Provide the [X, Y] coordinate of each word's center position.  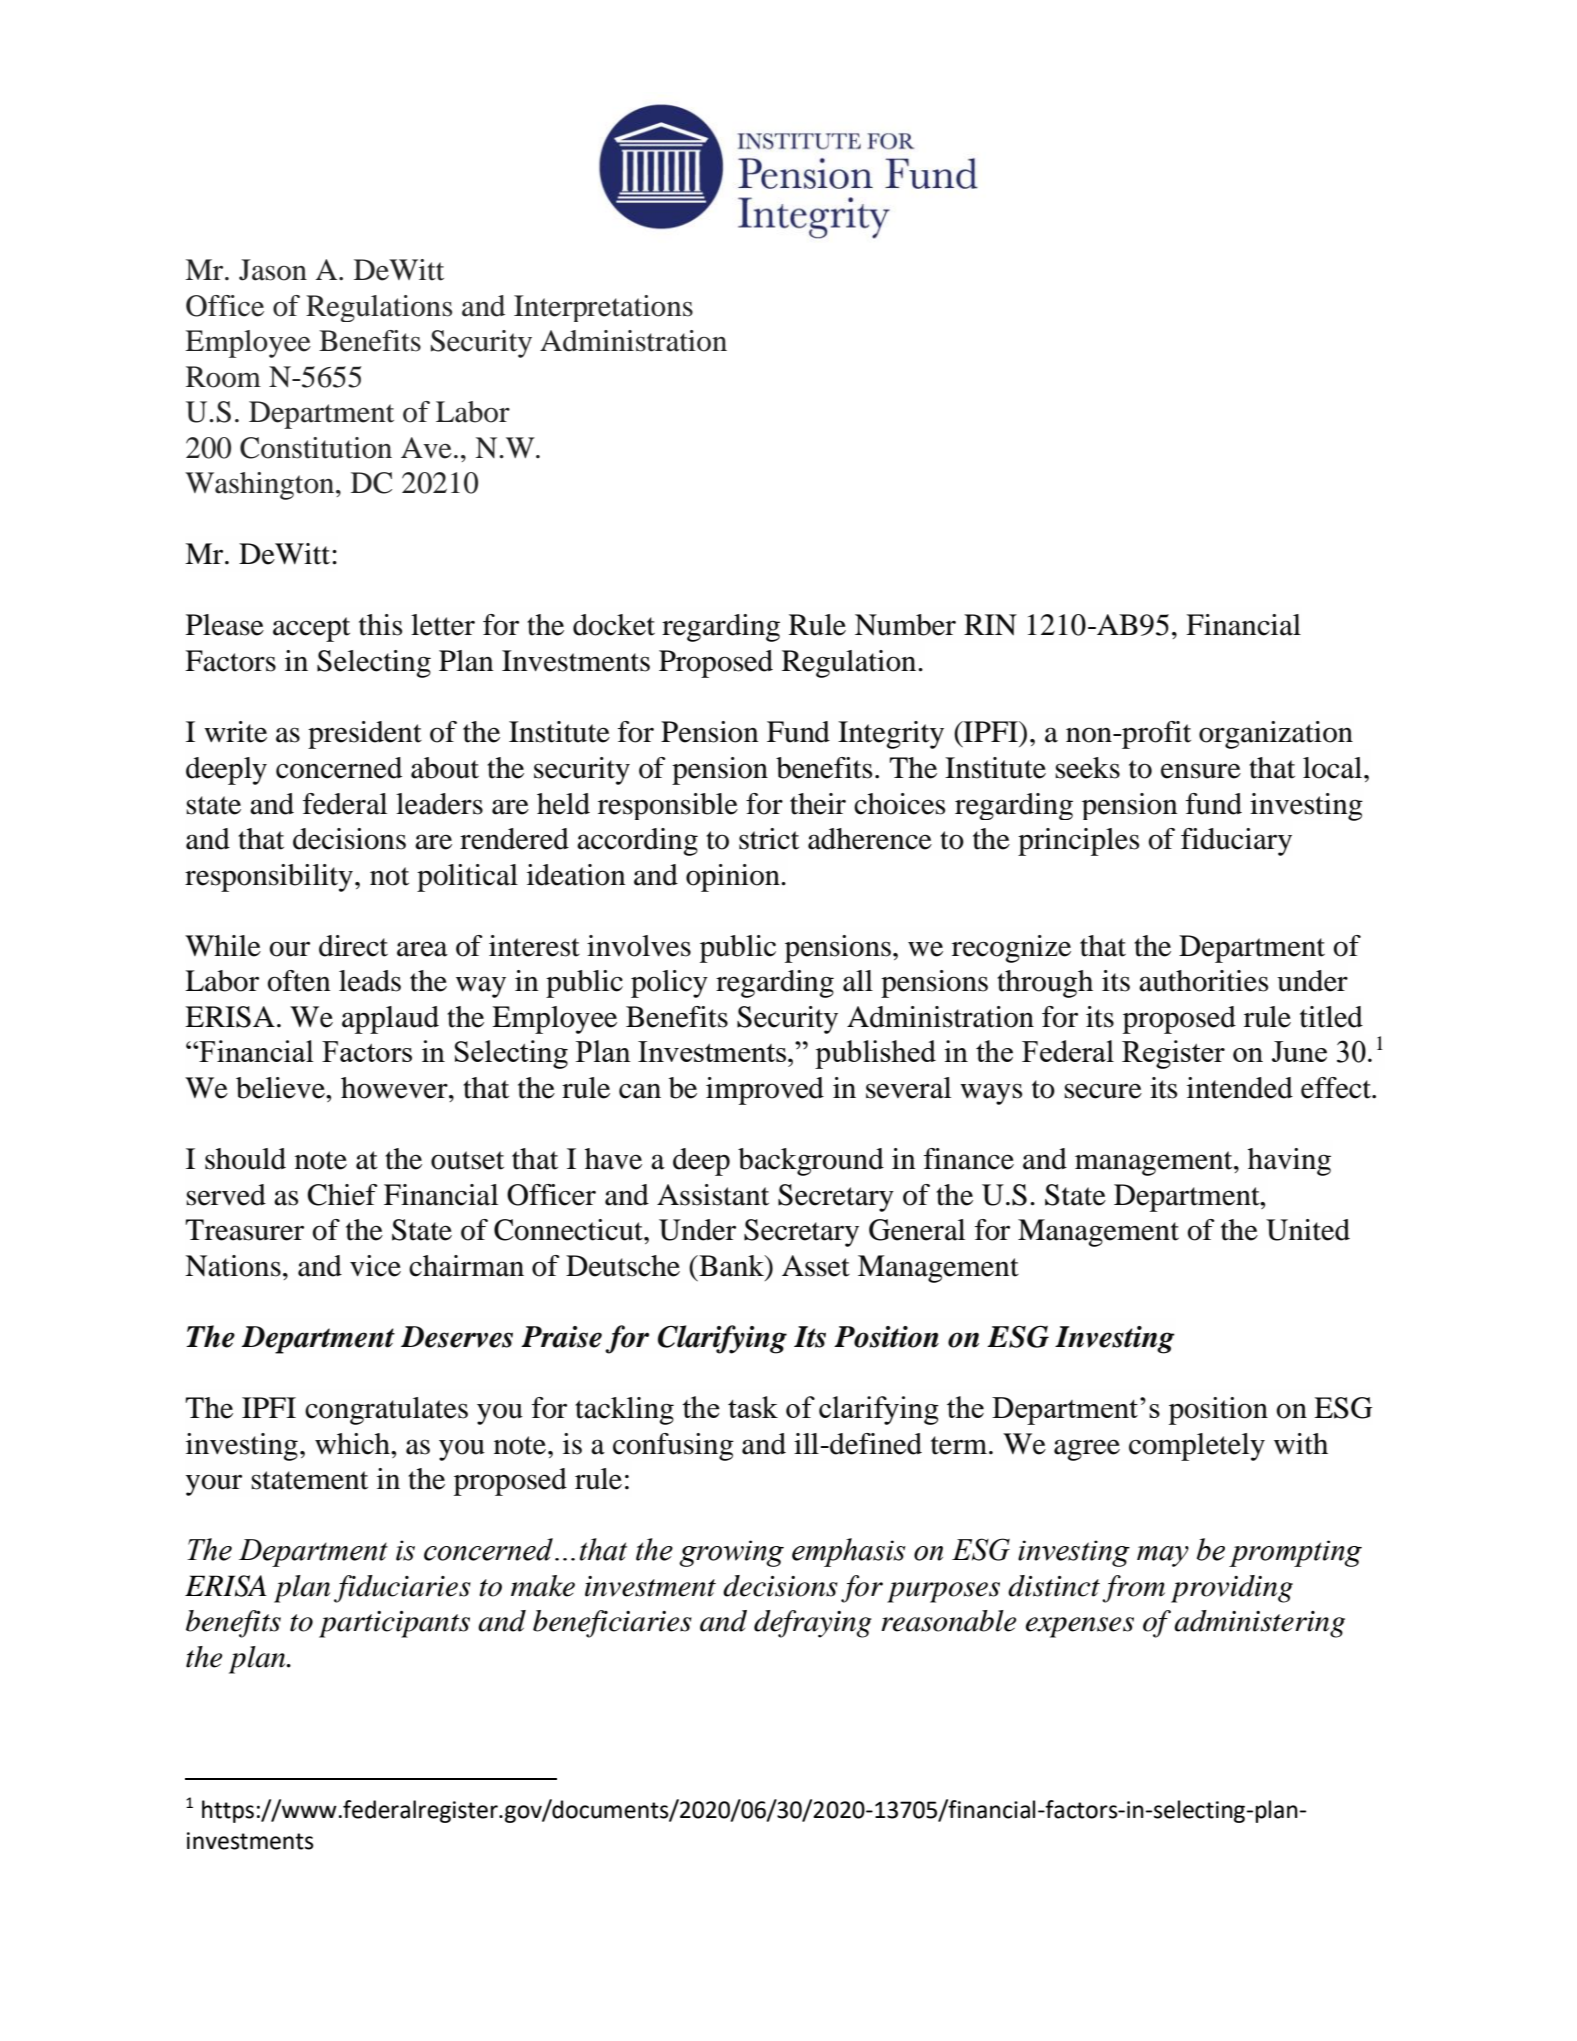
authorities [1203, 981]
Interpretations [603, 308]
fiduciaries [402, 1589]
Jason [273, 270]
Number [905, 625]
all [858, 981]
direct [353, 946]
